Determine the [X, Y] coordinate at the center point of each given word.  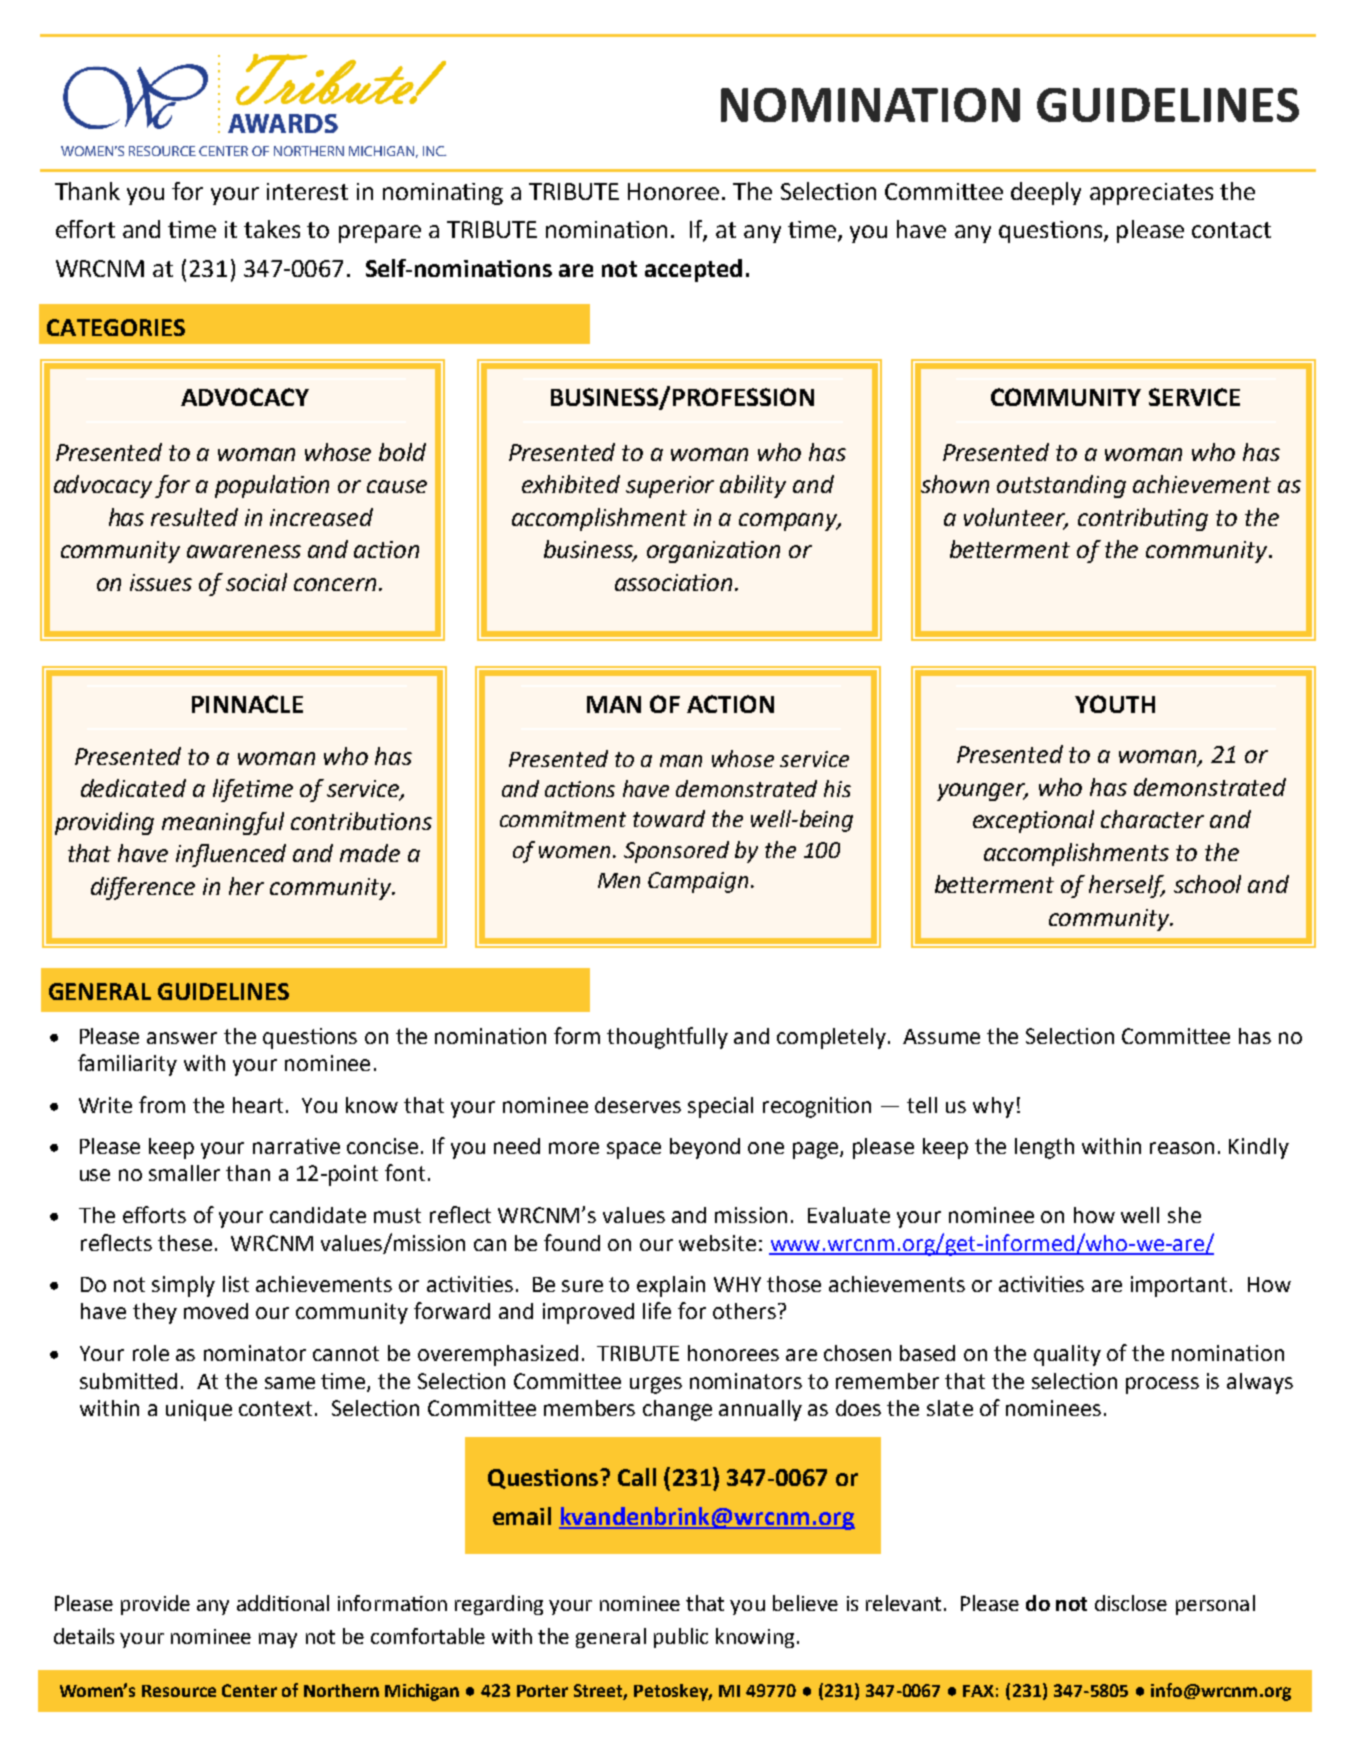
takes [272, 229]
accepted [693, 270]
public [681, 1638]
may [278, 1640]
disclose [1131, 1603]
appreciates [1151, 194]
